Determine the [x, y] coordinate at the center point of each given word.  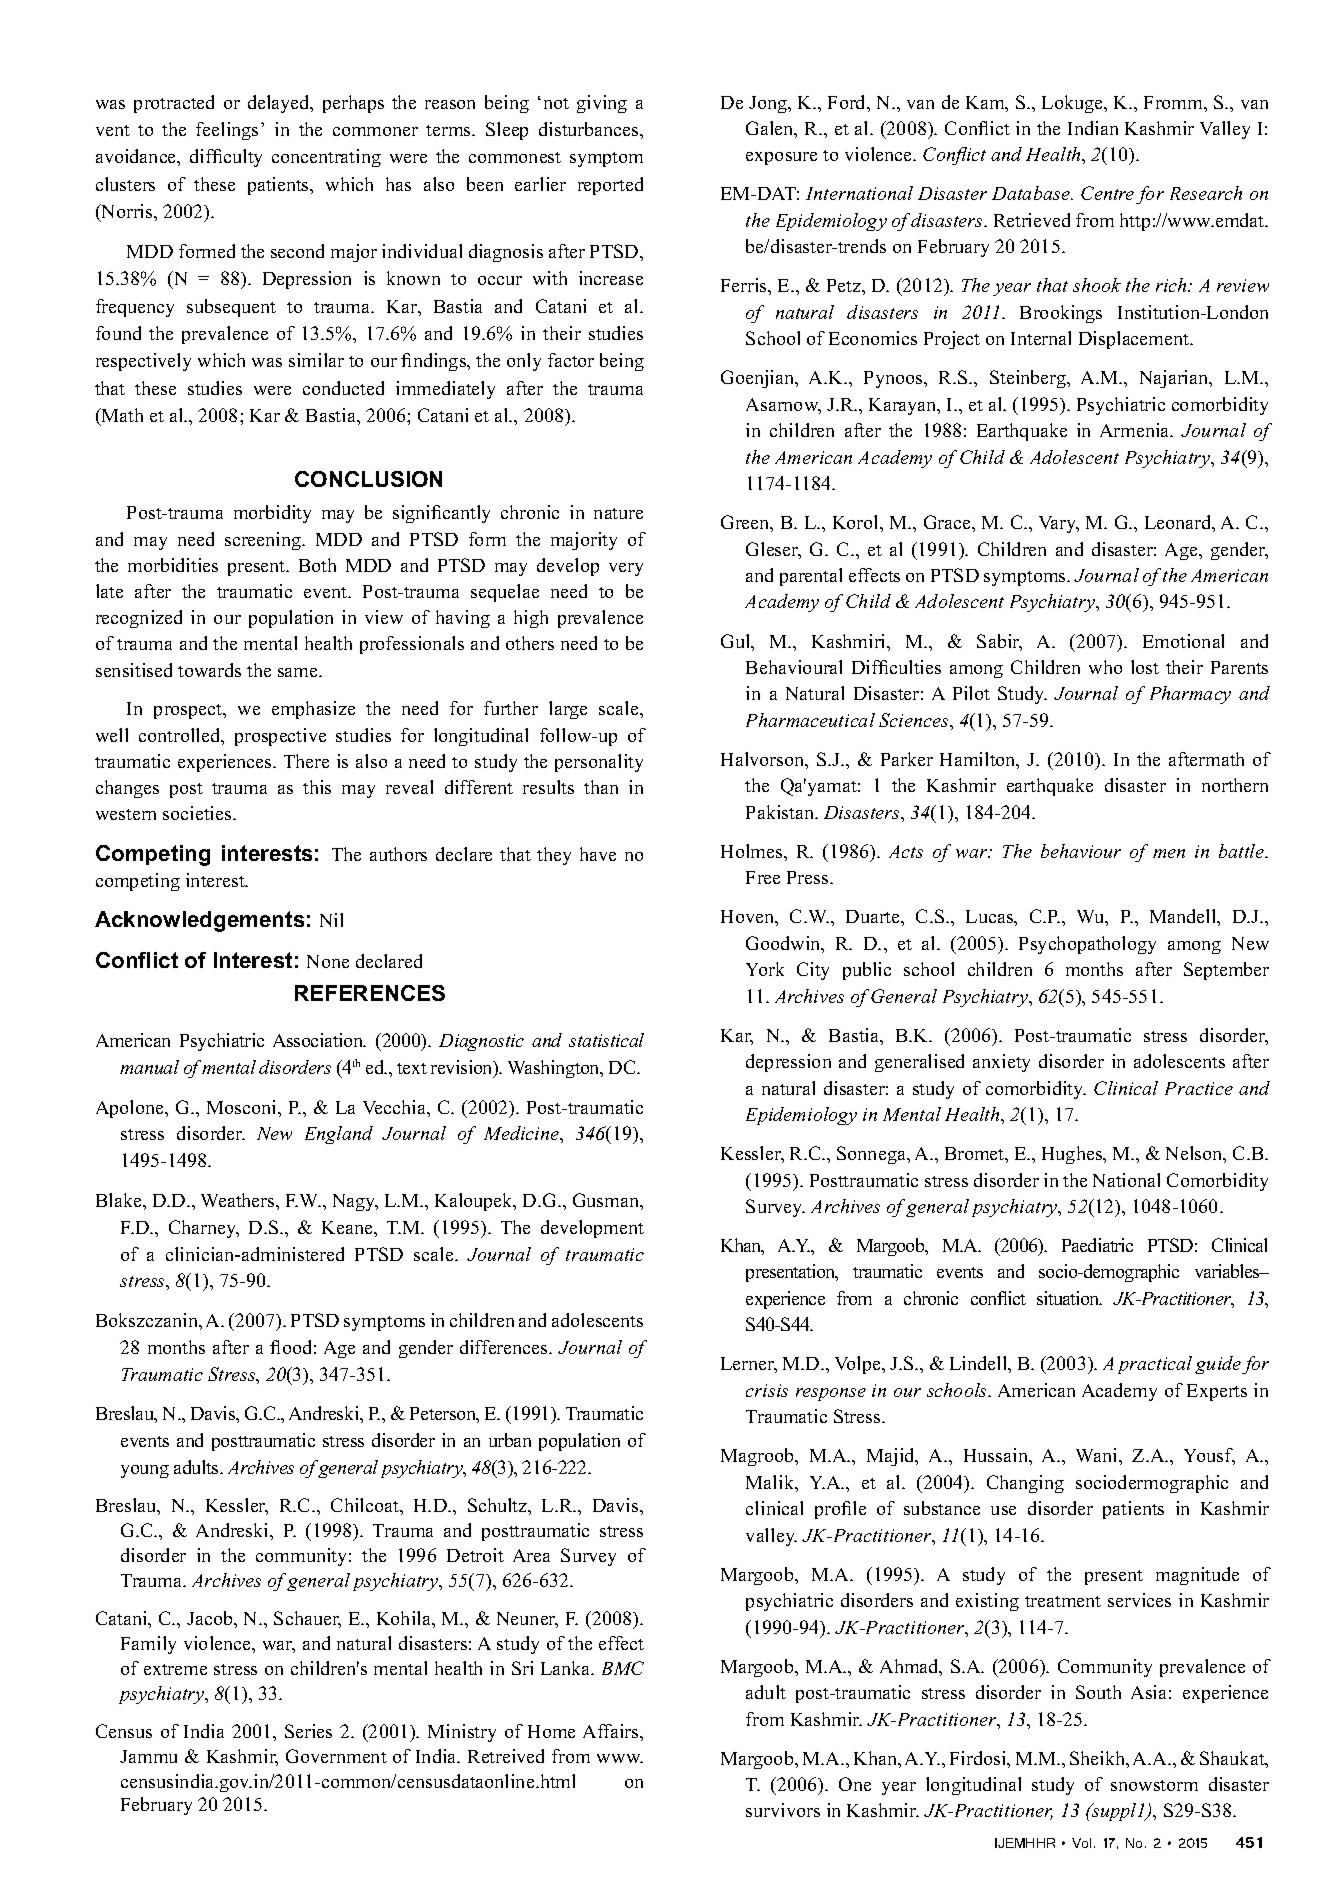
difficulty [226, 158]
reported [610, 186]
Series [308, 1731]
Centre [1107, 193]
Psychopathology [1087, 945]
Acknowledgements [199, 921]
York [765, 969]
